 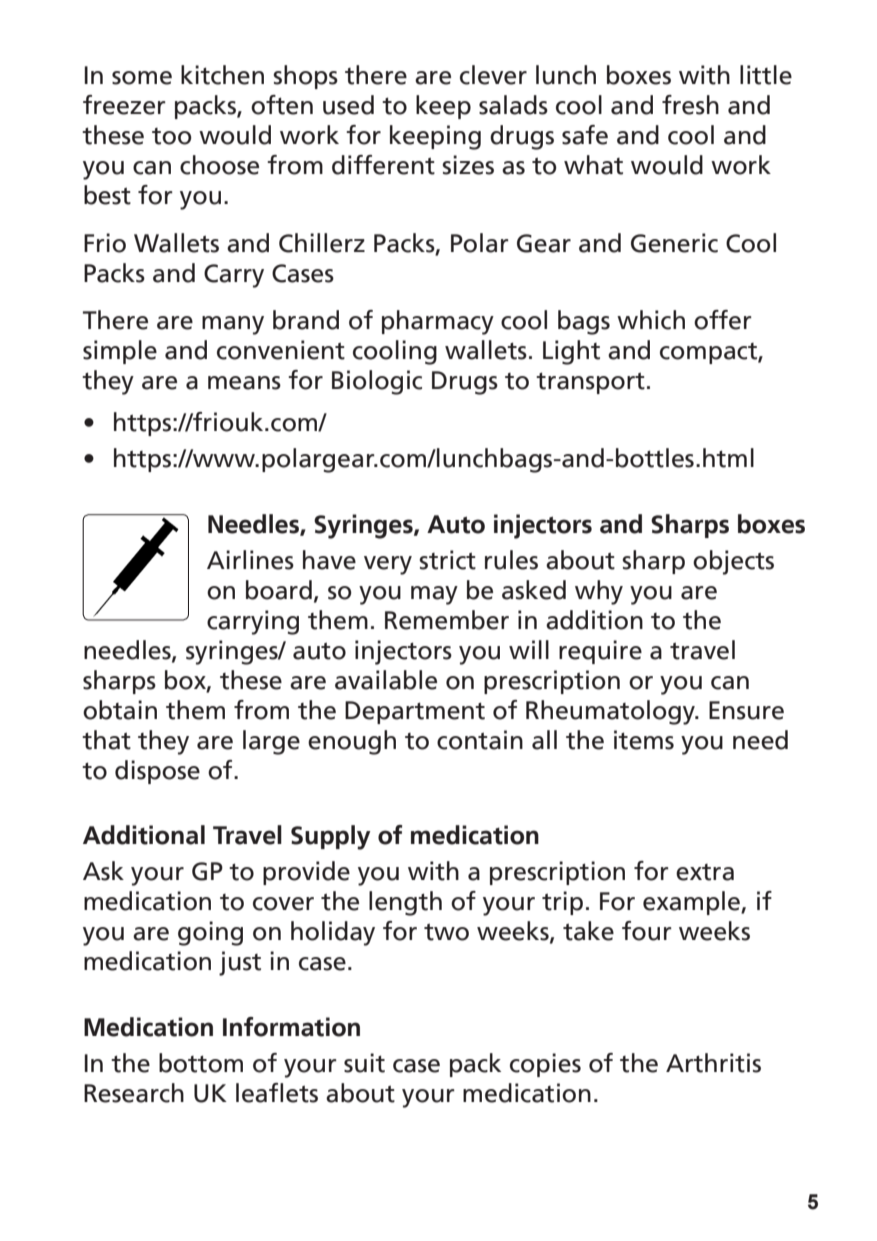 I want to click on objects, so click(x=733, y=562).
